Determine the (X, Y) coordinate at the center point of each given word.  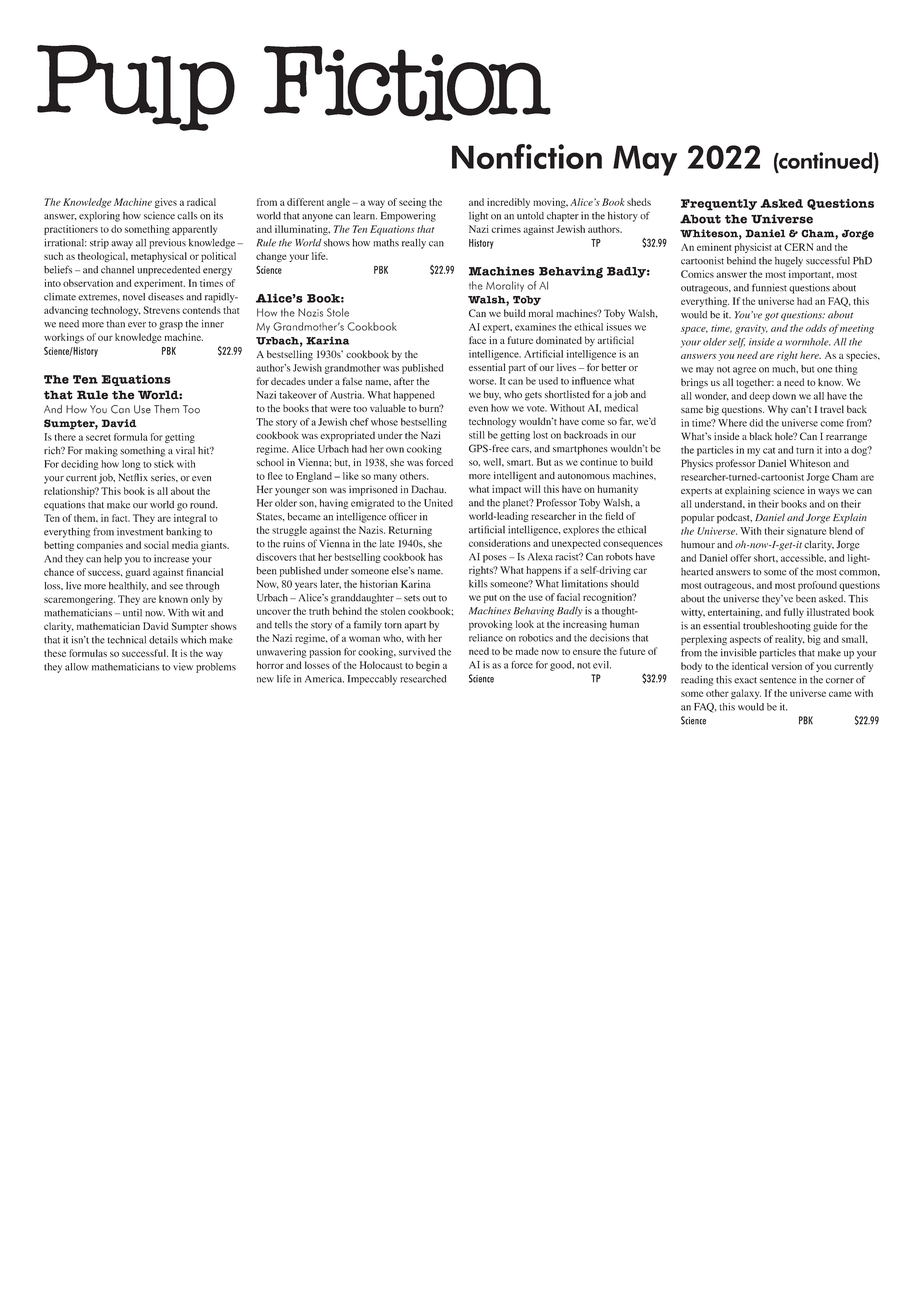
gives (166, 203)
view (183, 667)
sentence (778, 680)
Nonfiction (527, 156)
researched (423, 679)
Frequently (719, 205)
